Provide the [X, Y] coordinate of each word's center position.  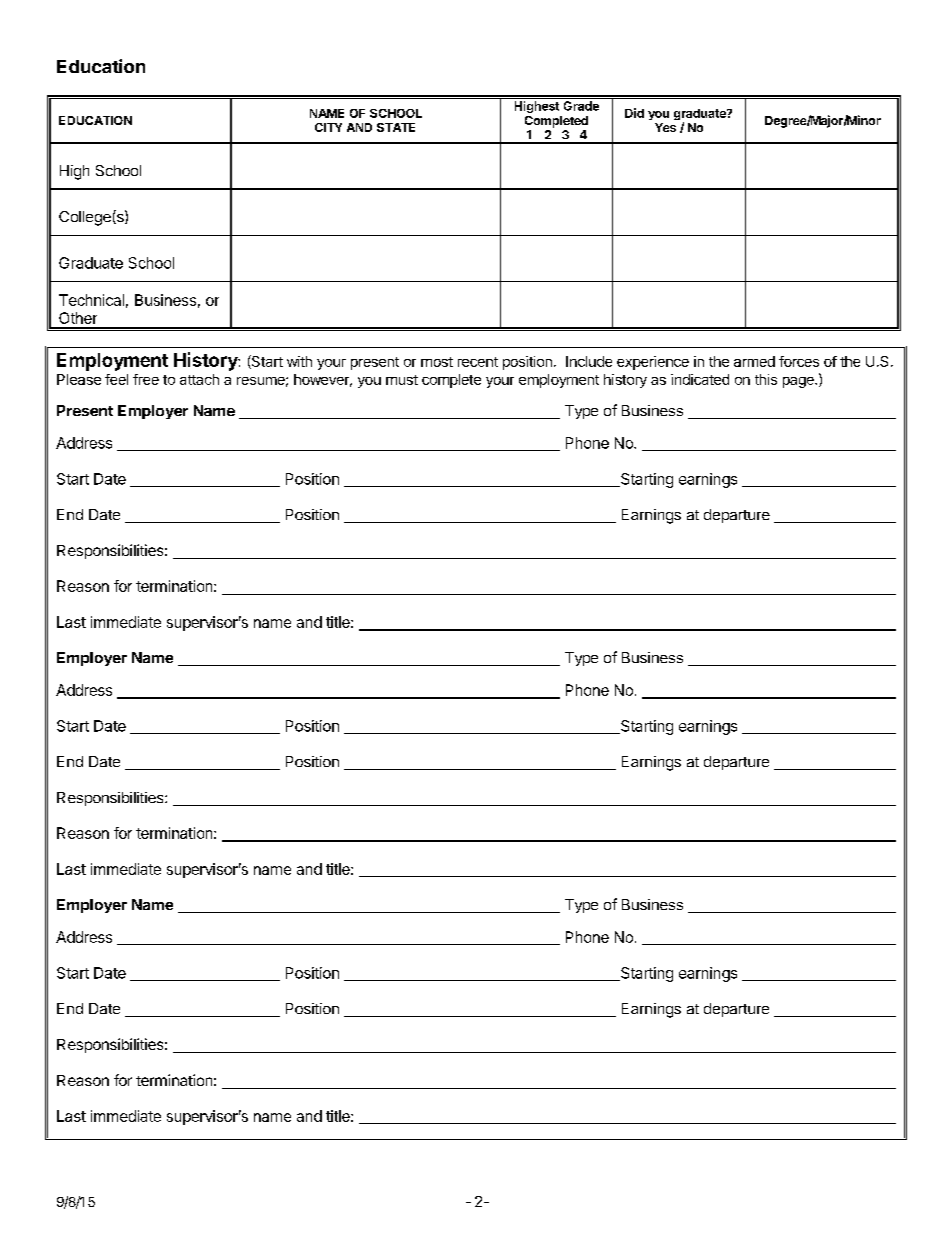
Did [634, 113]
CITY [328, 127]
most [437, 362]
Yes [665, 127]
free [146, 379]
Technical [91, 300]
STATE [396, 127]
